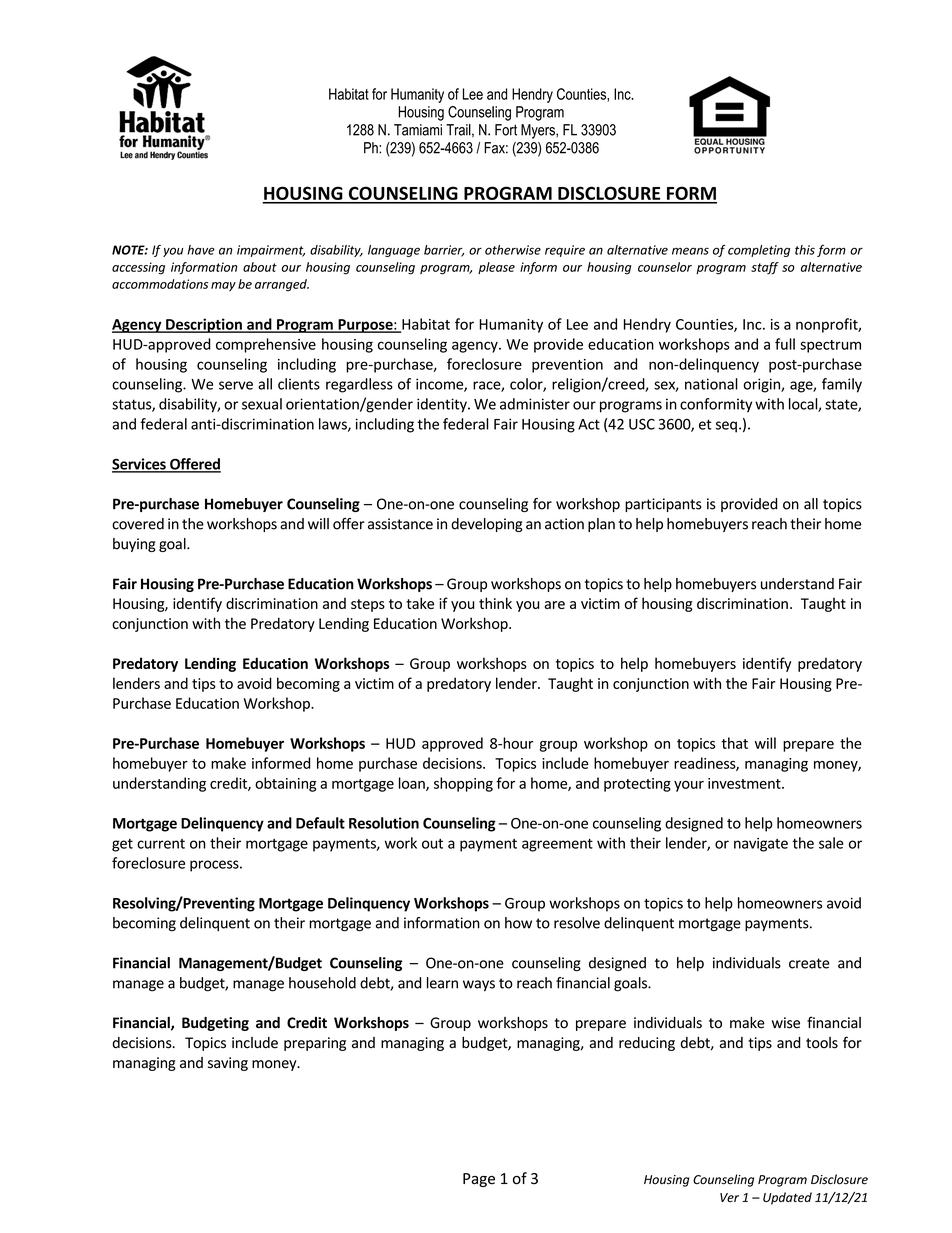 This document has width=952, height=1233. I want to click on Fort, so click(506, 130).
